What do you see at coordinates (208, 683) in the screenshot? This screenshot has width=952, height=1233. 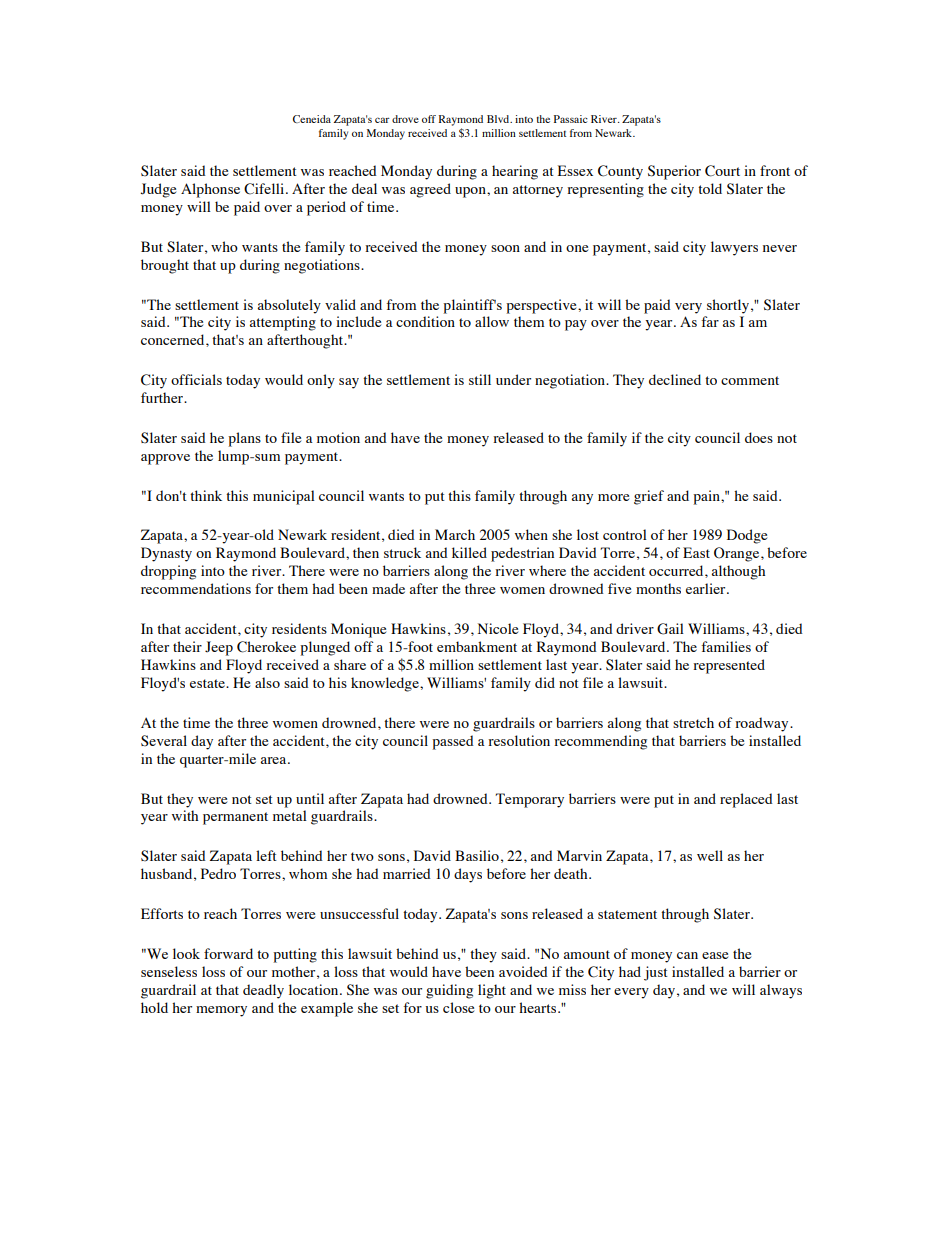 I see `estate` at bounding box center [208, 683].
